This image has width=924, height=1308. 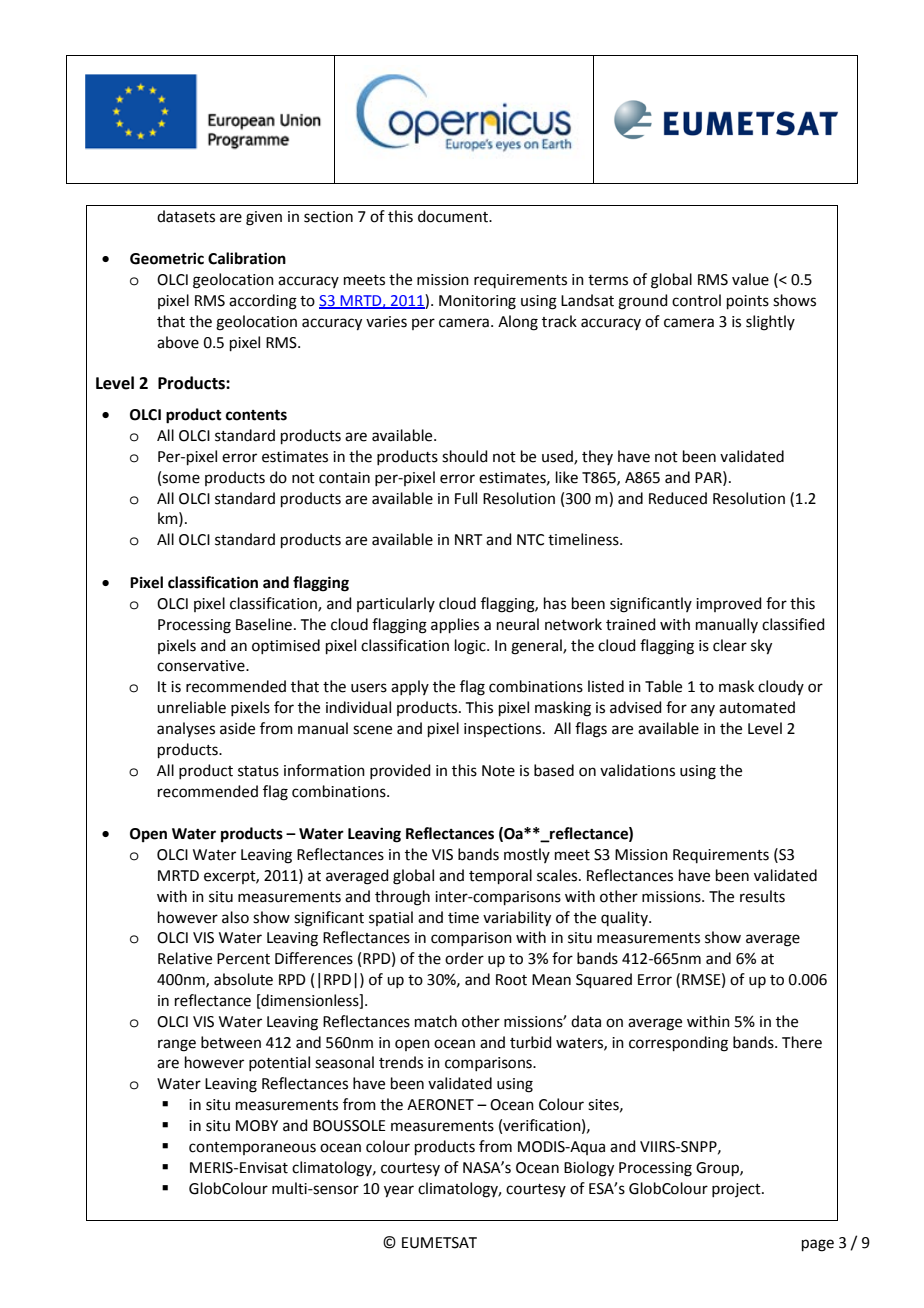 I want to click on contemporaneous, so click(x=252, y=1148).
